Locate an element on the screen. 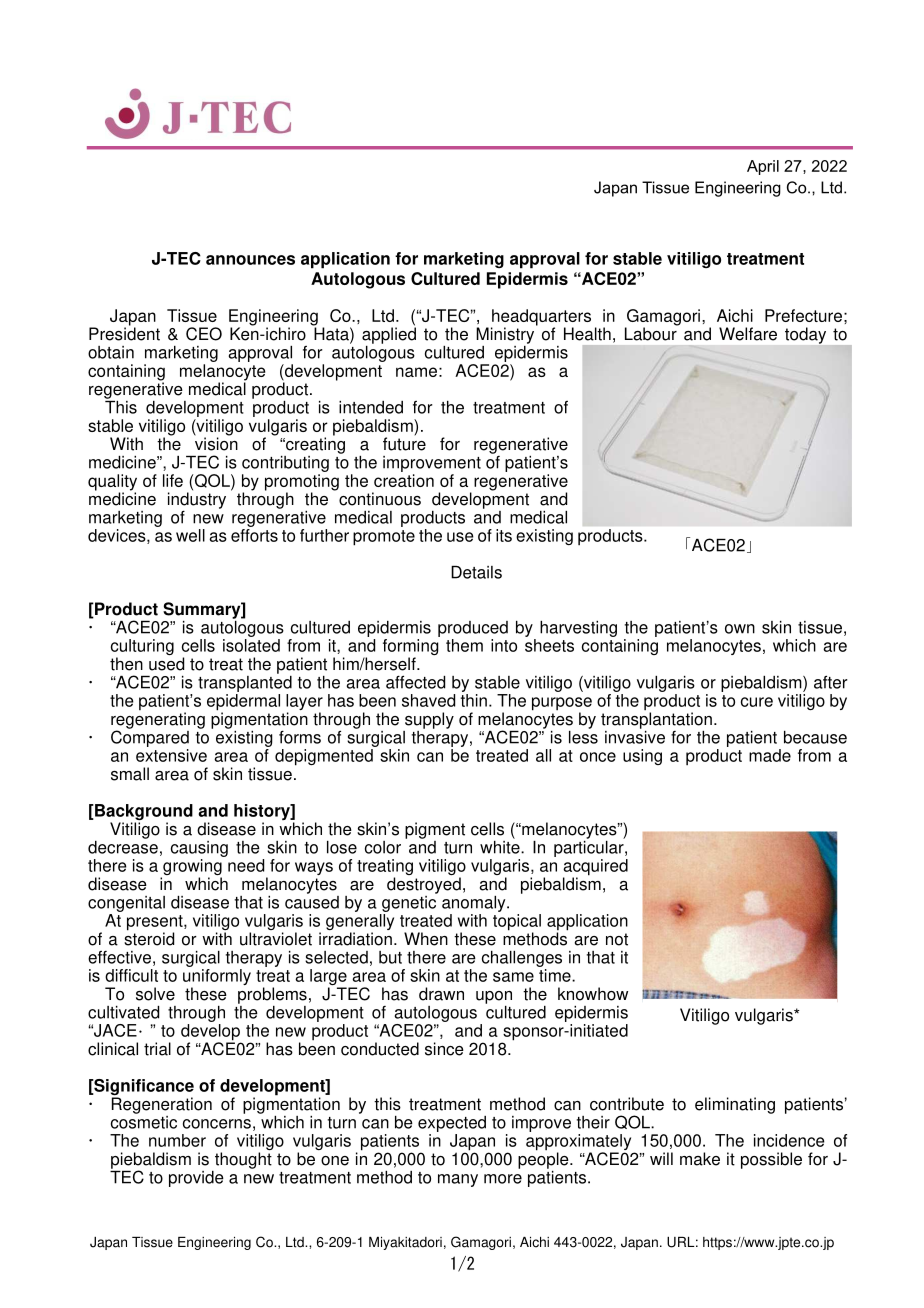 This screenshot has height=1308, width=924. headquarters is located at coordinates (541, 318).
